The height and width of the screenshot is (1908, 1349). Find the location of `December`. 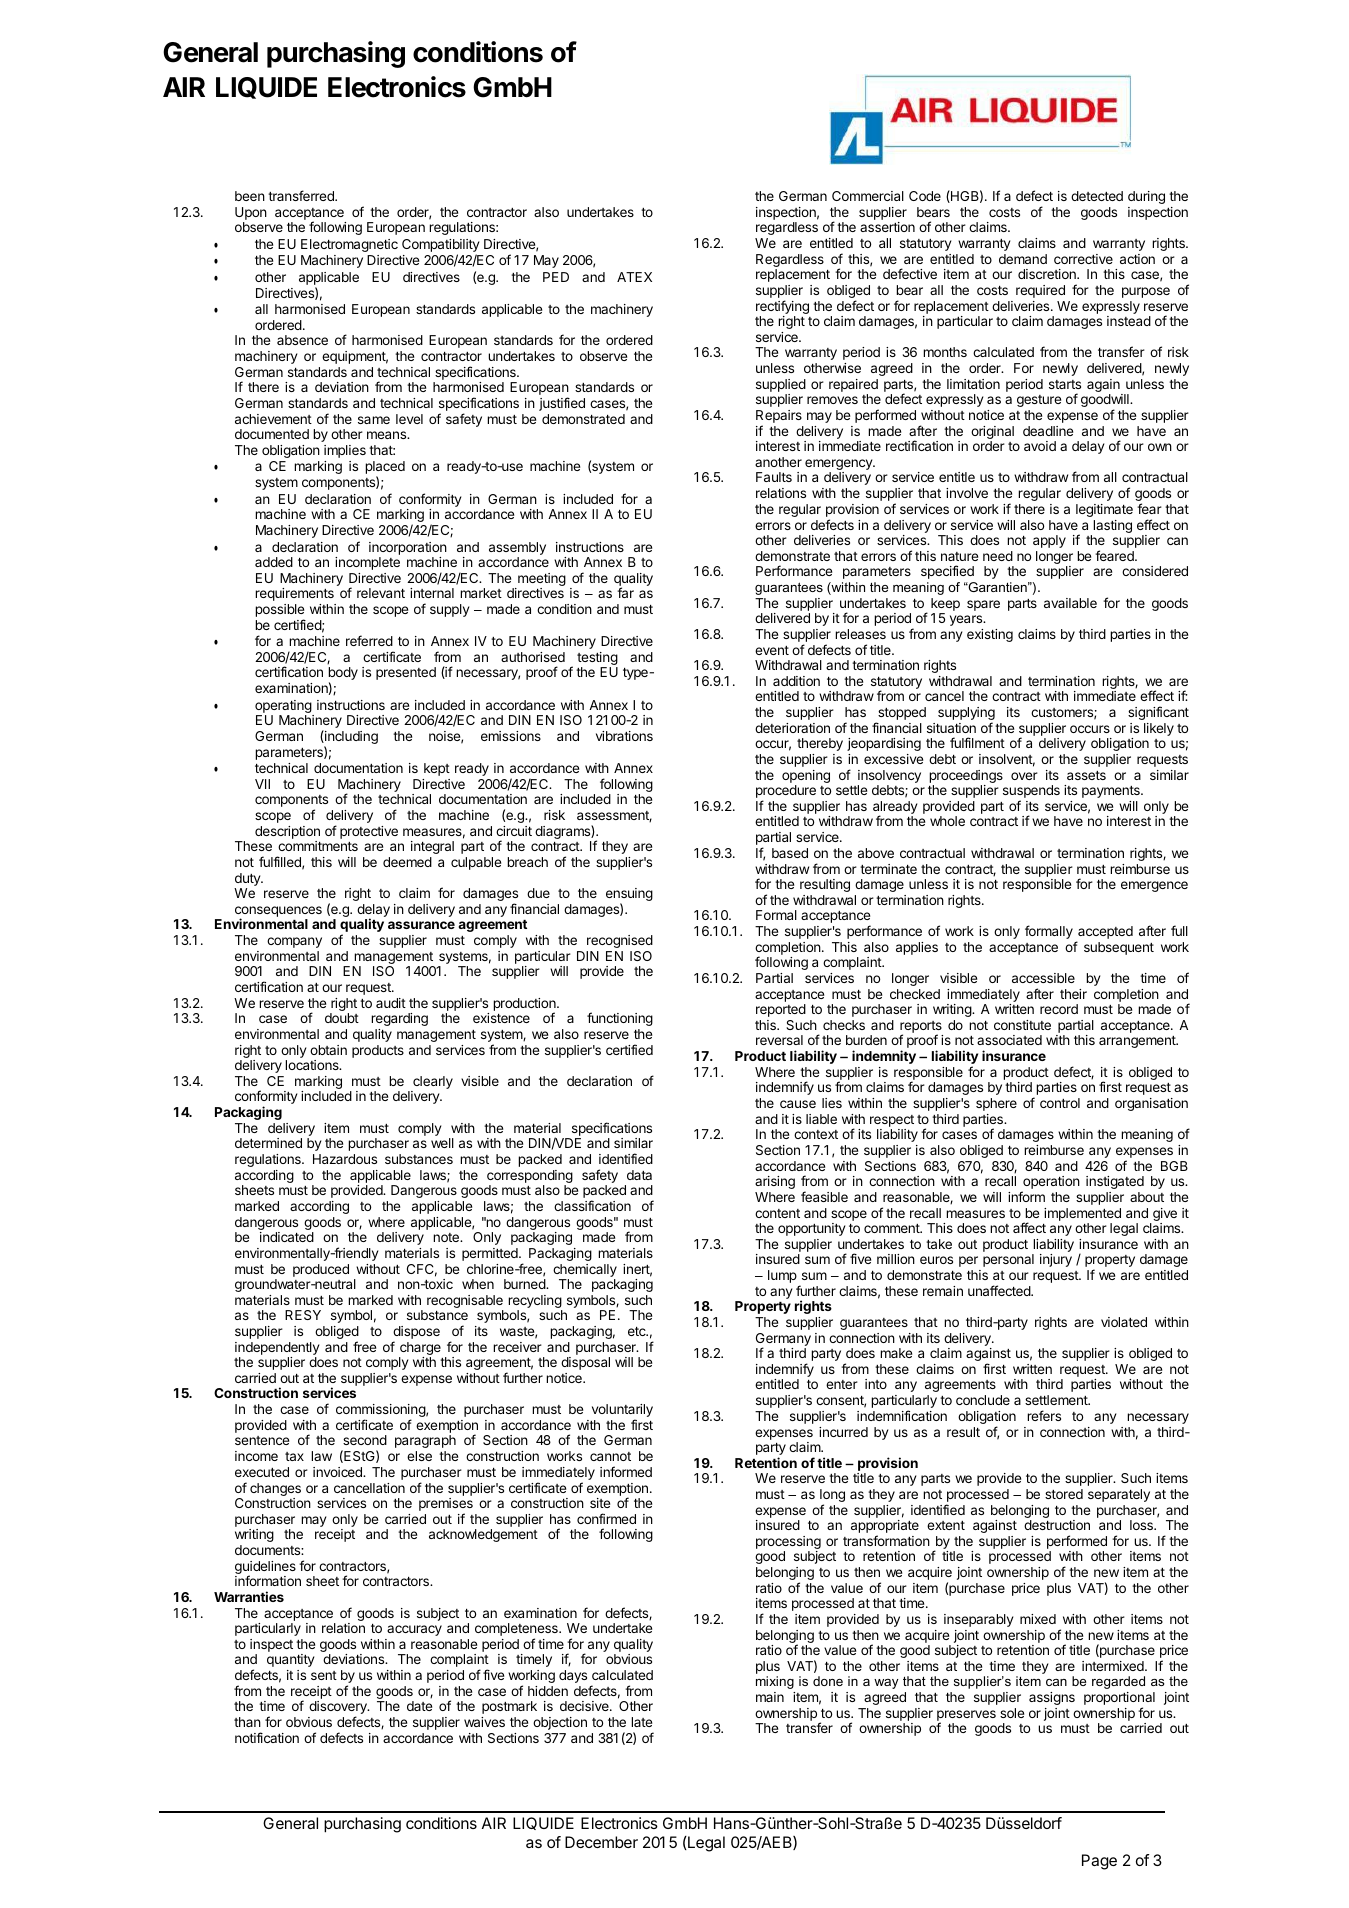

December is located at coordinates (601, 1842).
